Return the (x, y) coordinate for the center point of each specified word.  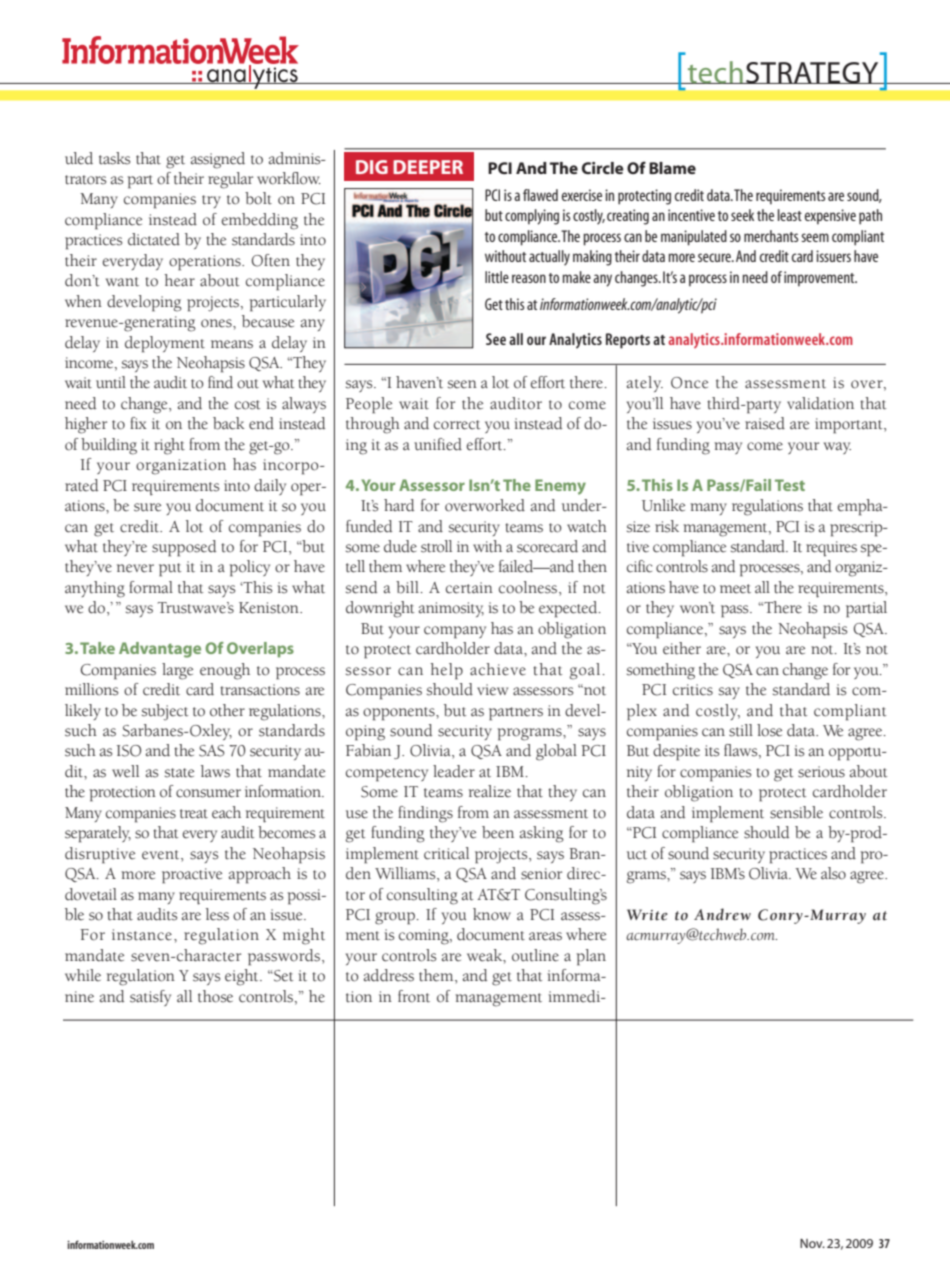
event (162, 855)
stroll (436, 546)
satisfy (150, 998)
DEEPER (428, 167)
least (790, 215)
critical (446, 853)
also (833, 873)
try (211, 201)
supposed (184, 548)
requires (831, 549)
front (414, 996)
